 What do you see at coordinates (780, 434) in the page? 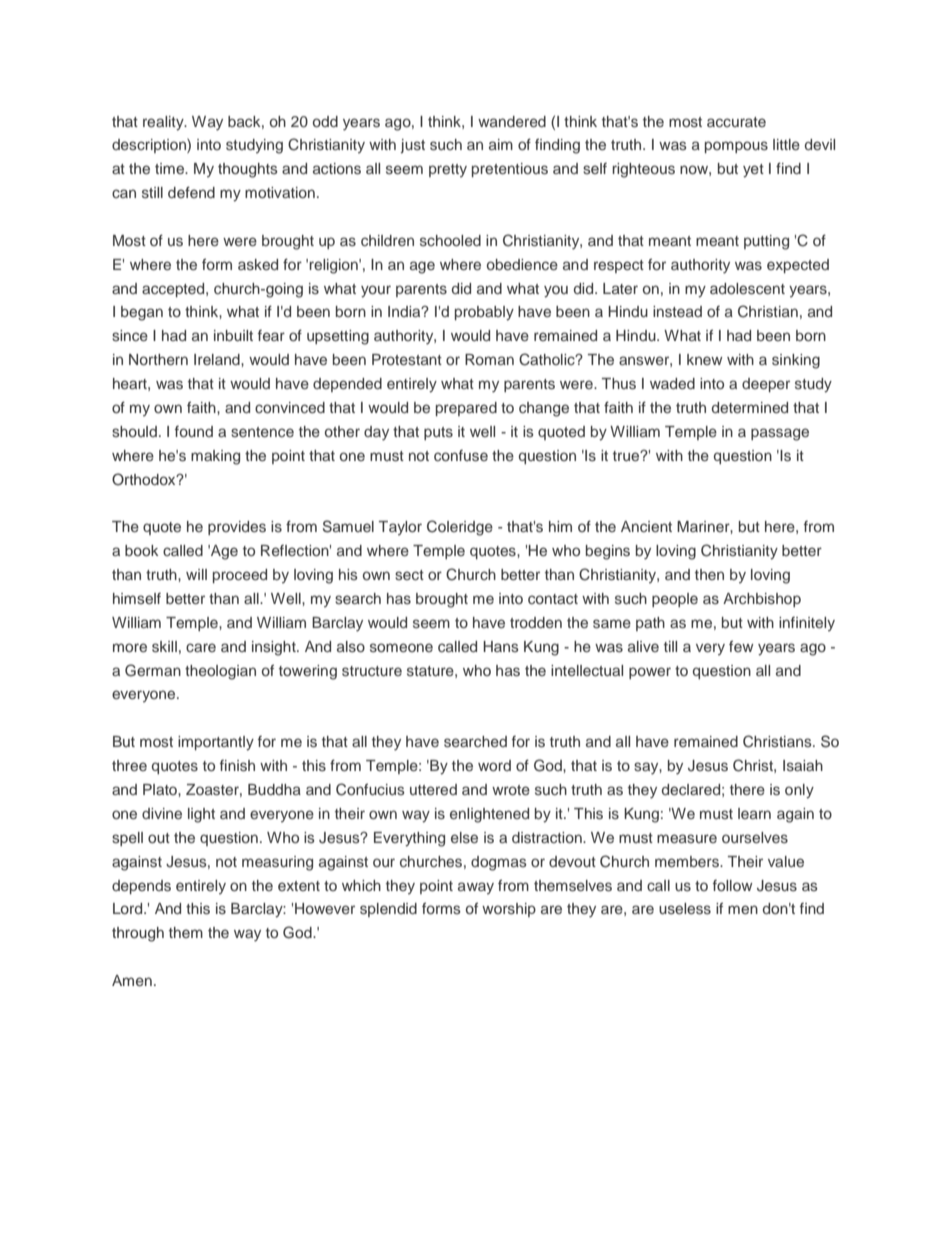
I see `passage` at bounding box center [780, 434].
